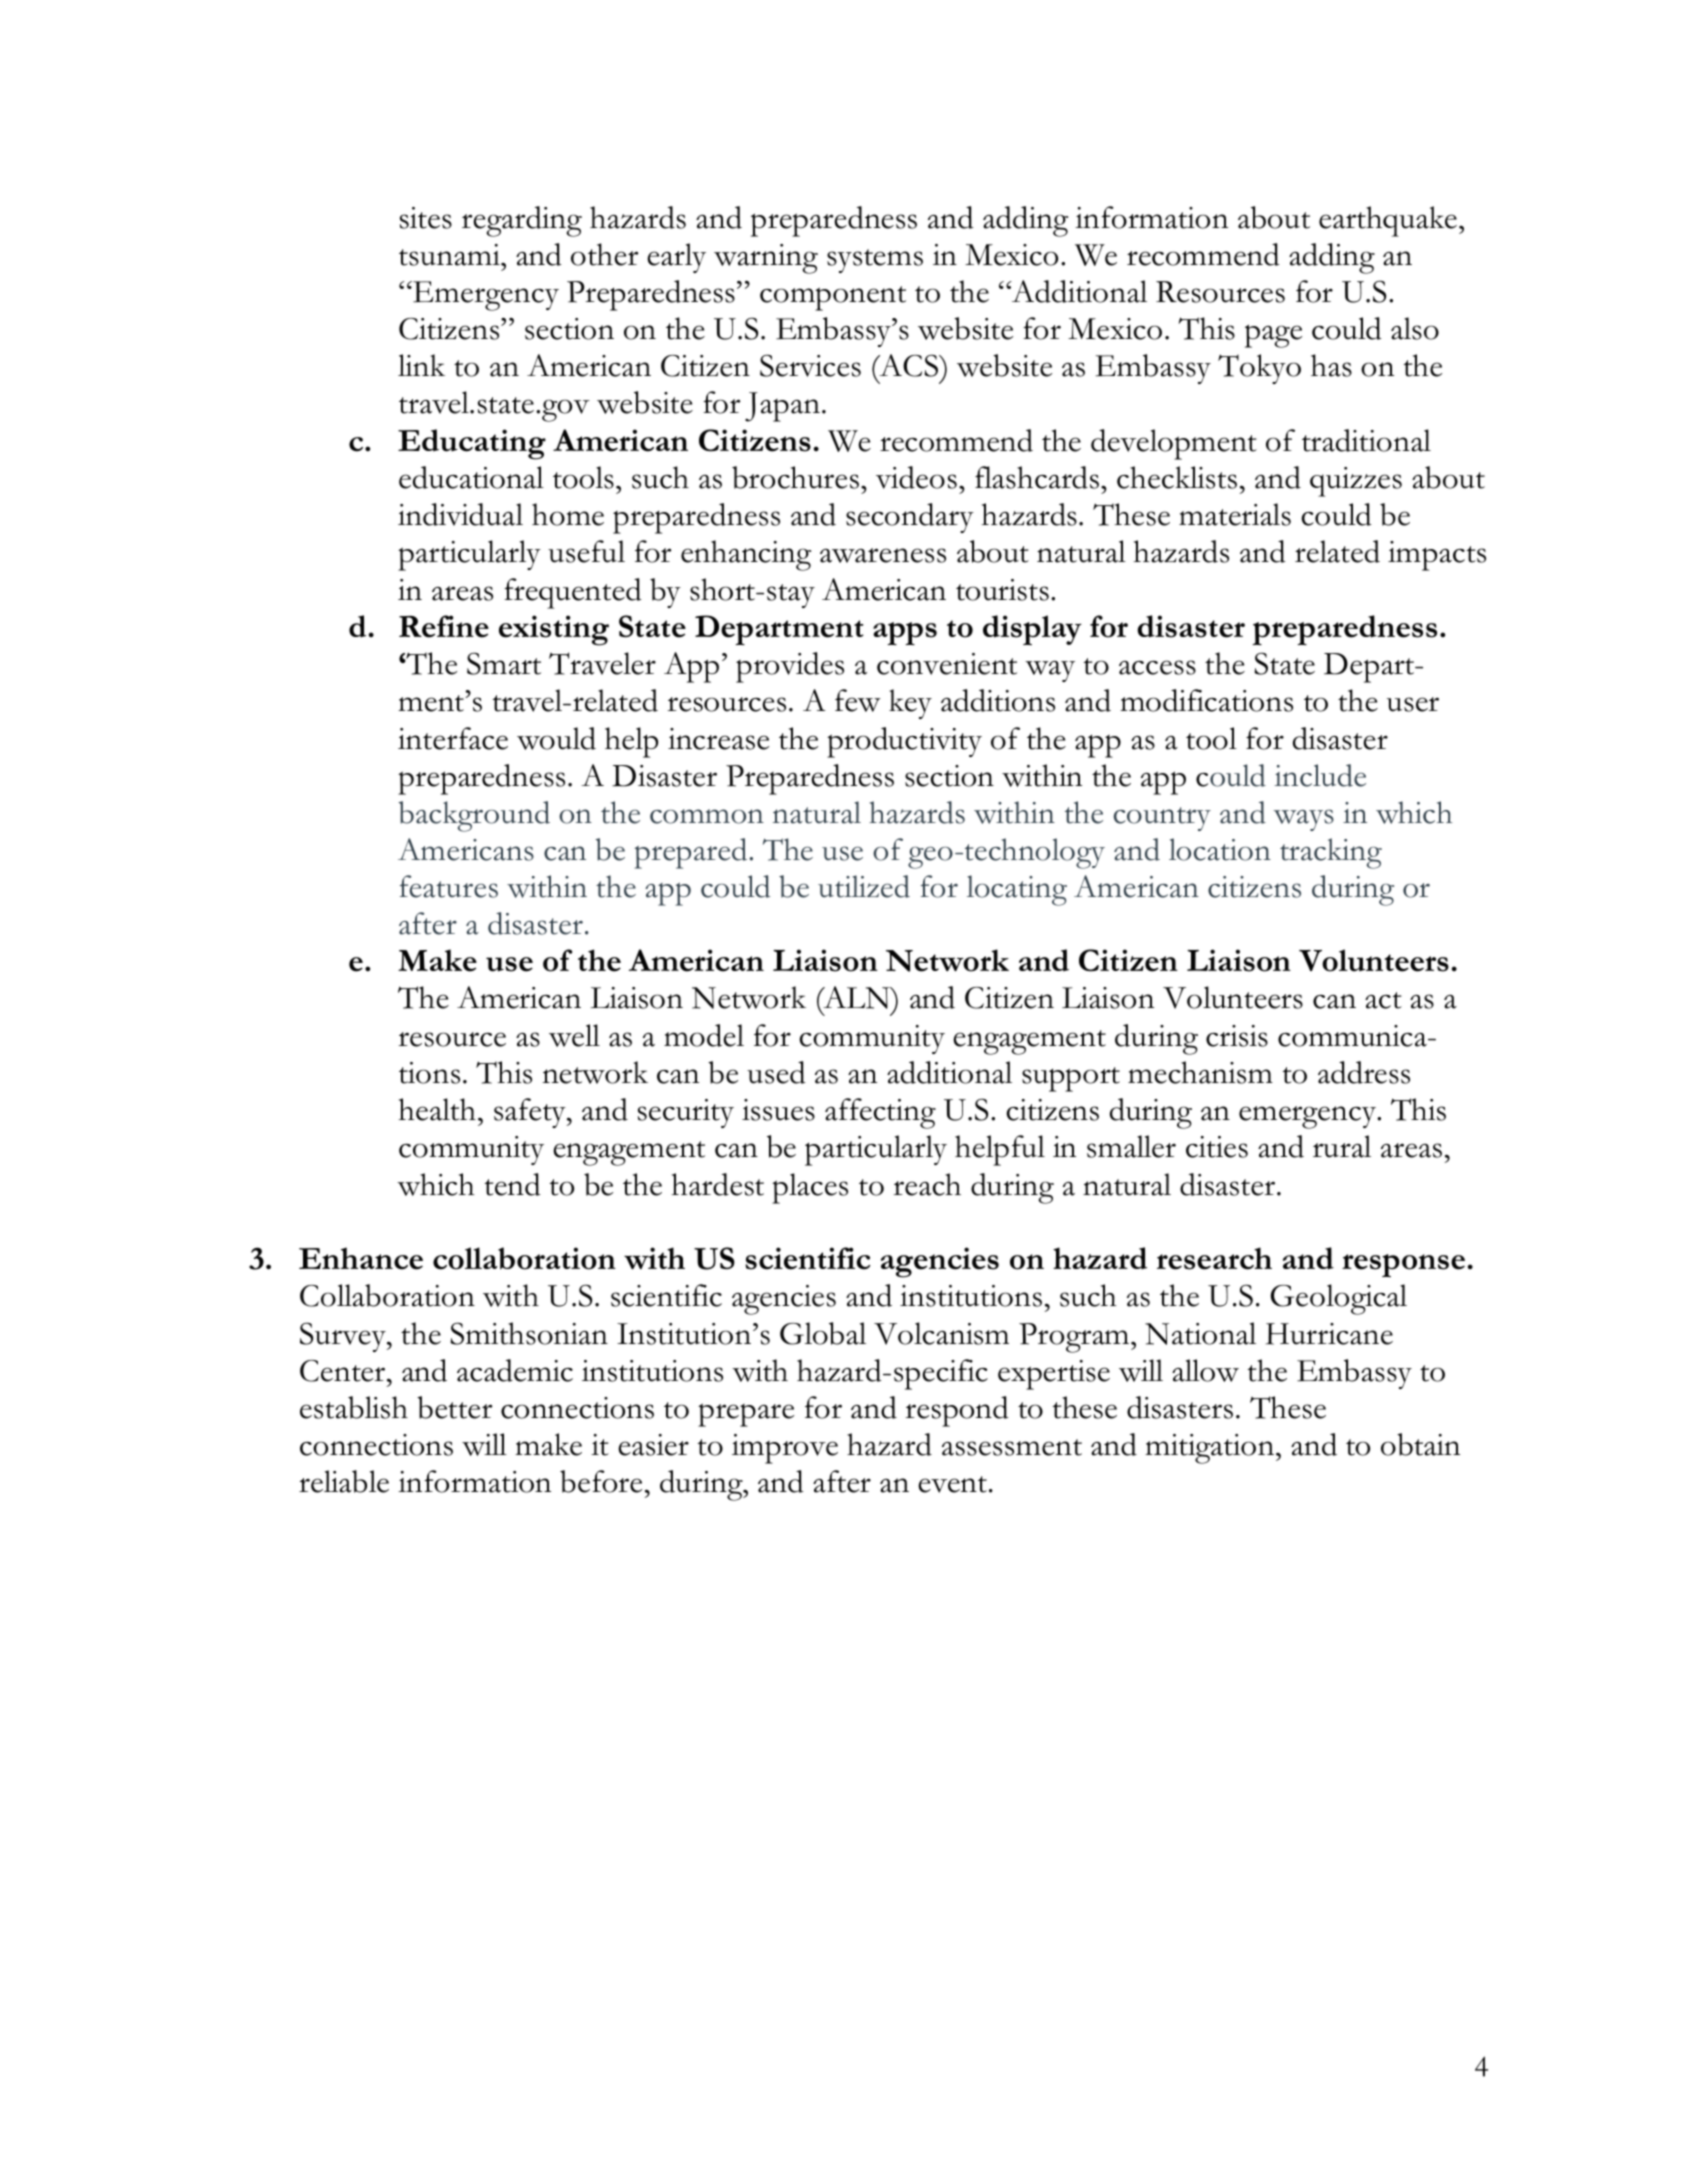  Describe the element at coordinates (1342, 1146) in the image. I see `rural` at that location.
